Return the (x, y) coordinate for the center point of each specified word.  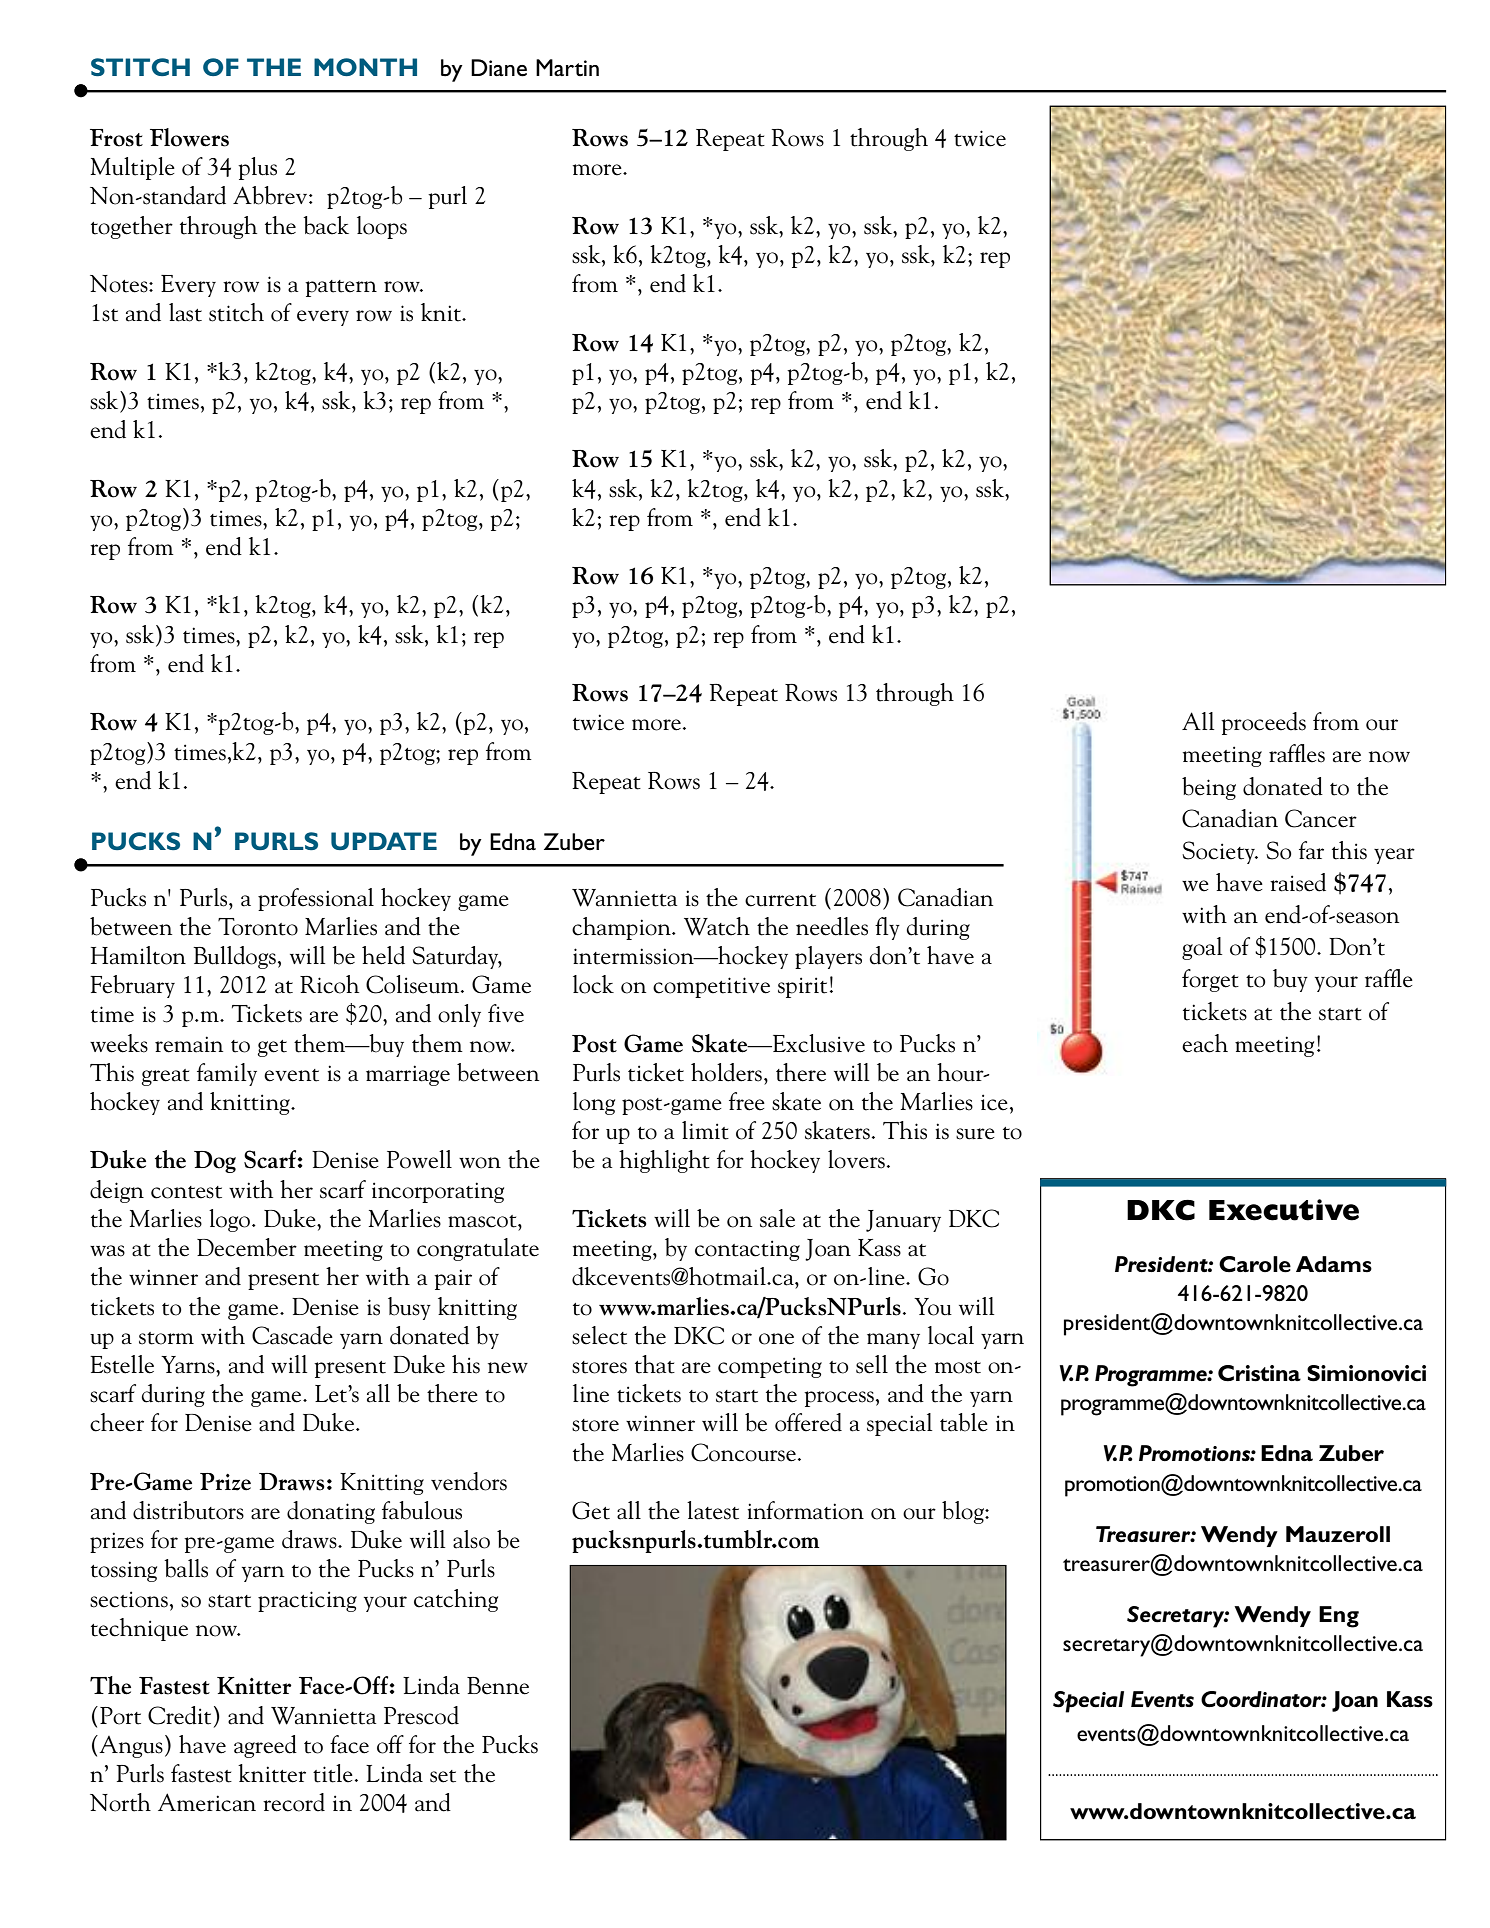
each (1205, 1043)
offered (808, 1422)
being (1209, 788)
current (780, 900)
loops (382, 227)
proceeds (1263, 723)
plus (257, 168)
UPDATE (384, 841)
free (747, 1101)
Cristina (1259, 1373)
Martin (567, 67)
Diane (499, 68)
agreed (265, 1746)
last (185, 312)
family (227, 1074)
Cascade (292, 1335)
